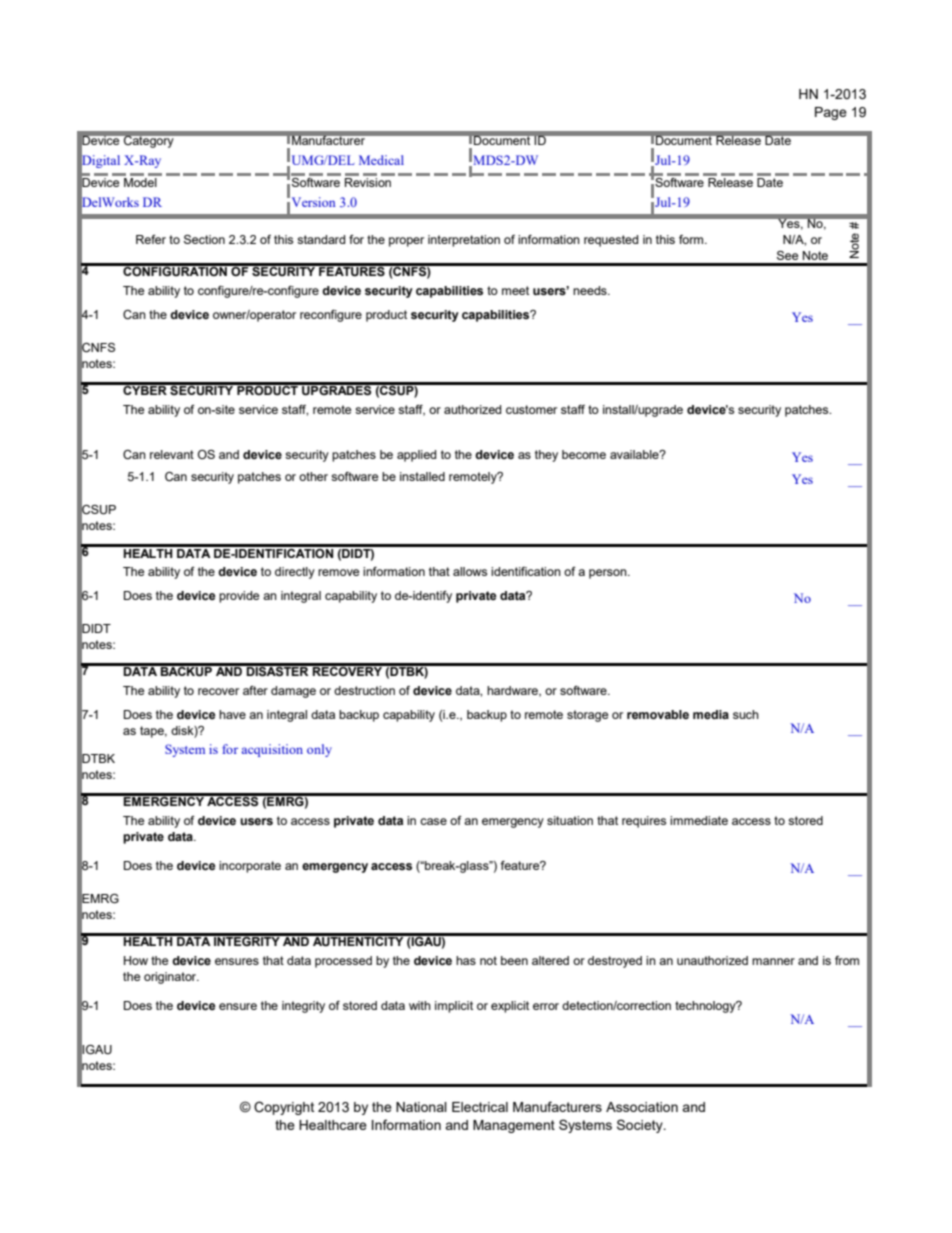 This page has height=1233, width=952. I want to click on meet, so click(515, 290).
